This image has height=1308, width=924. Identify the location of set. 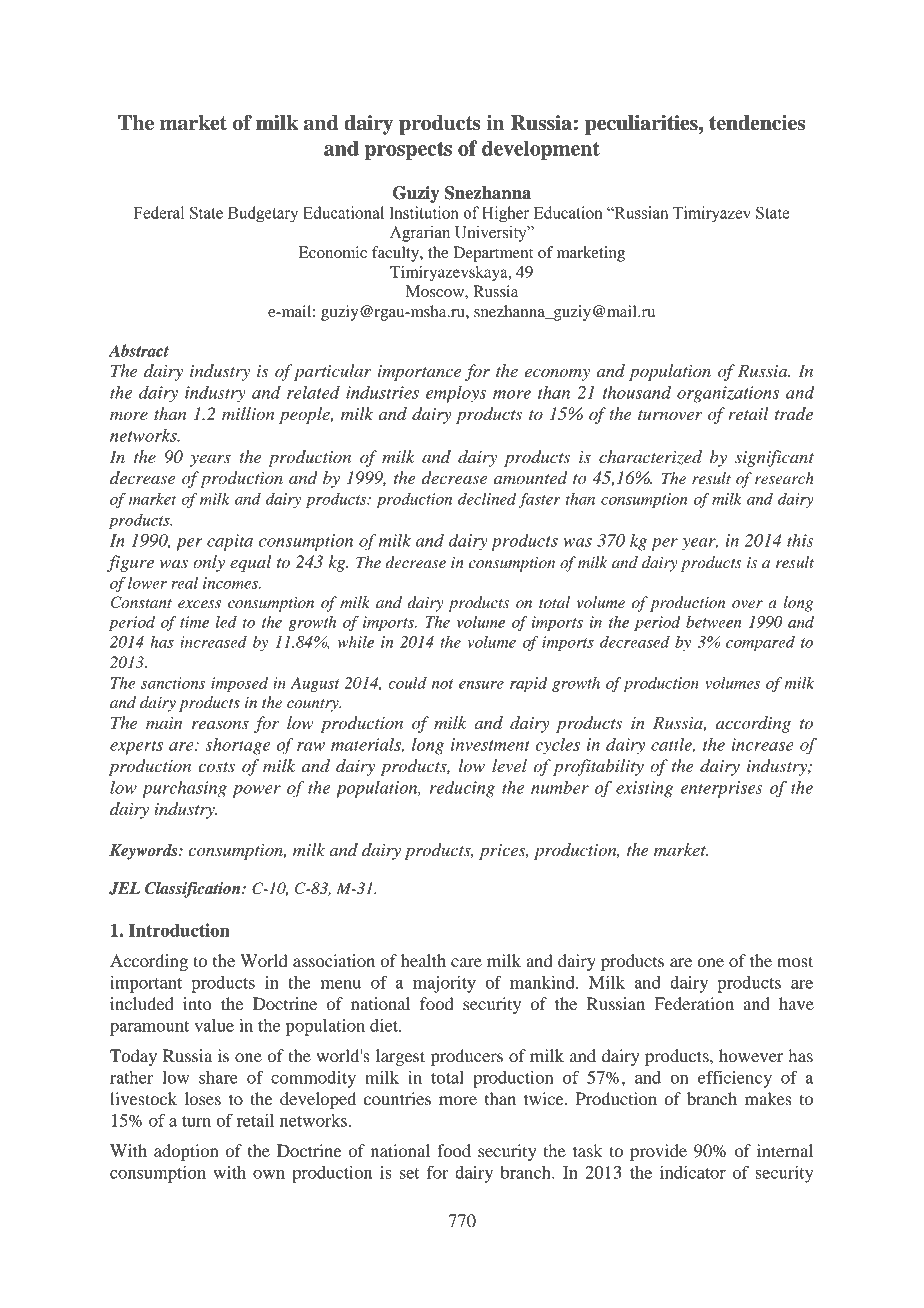
(410, 1173).
